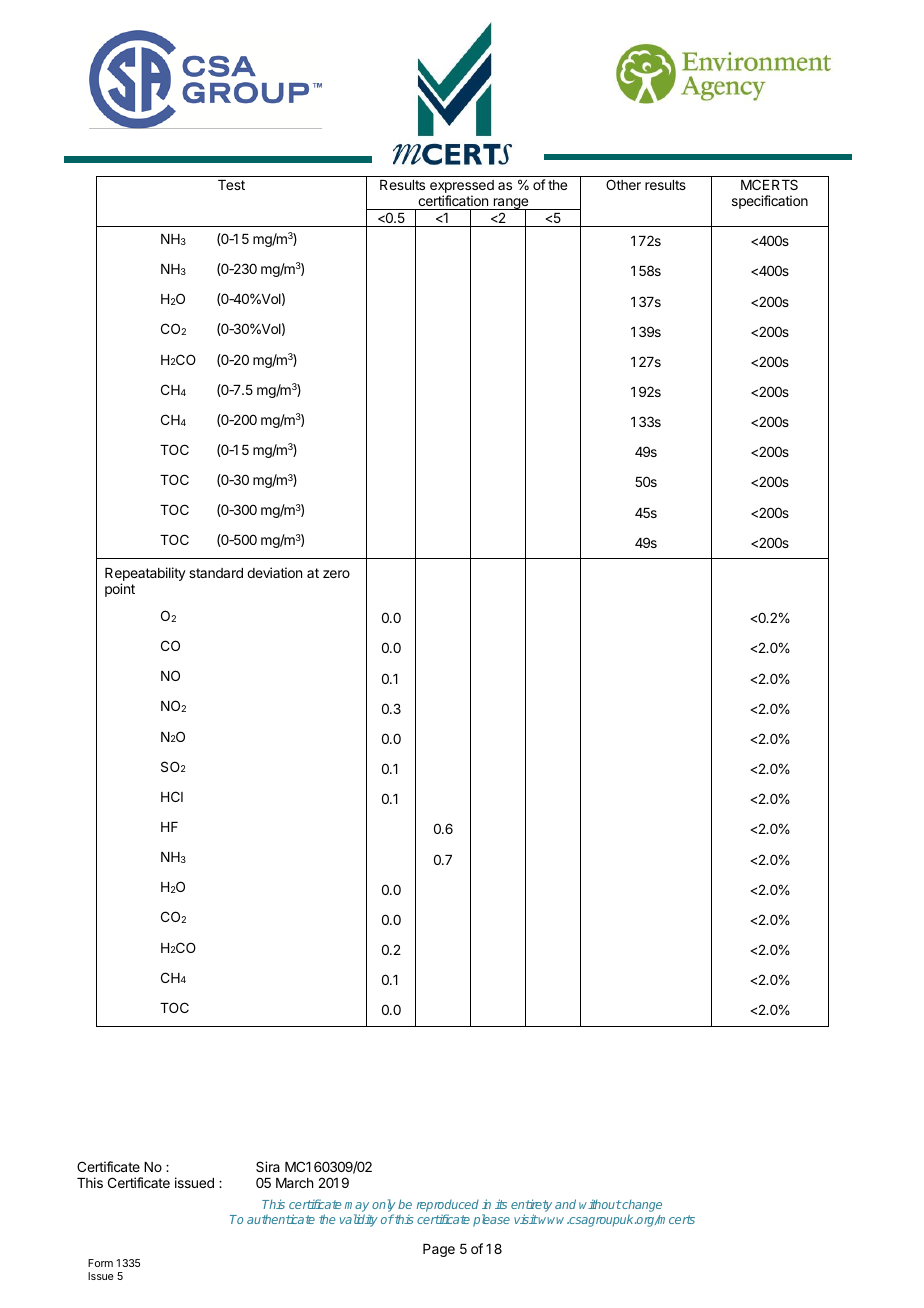 This page has height=1308, width=924. What do you see at coordinates (623, 184) in the page?
I see `Other` at bounding box center [623, 184].
